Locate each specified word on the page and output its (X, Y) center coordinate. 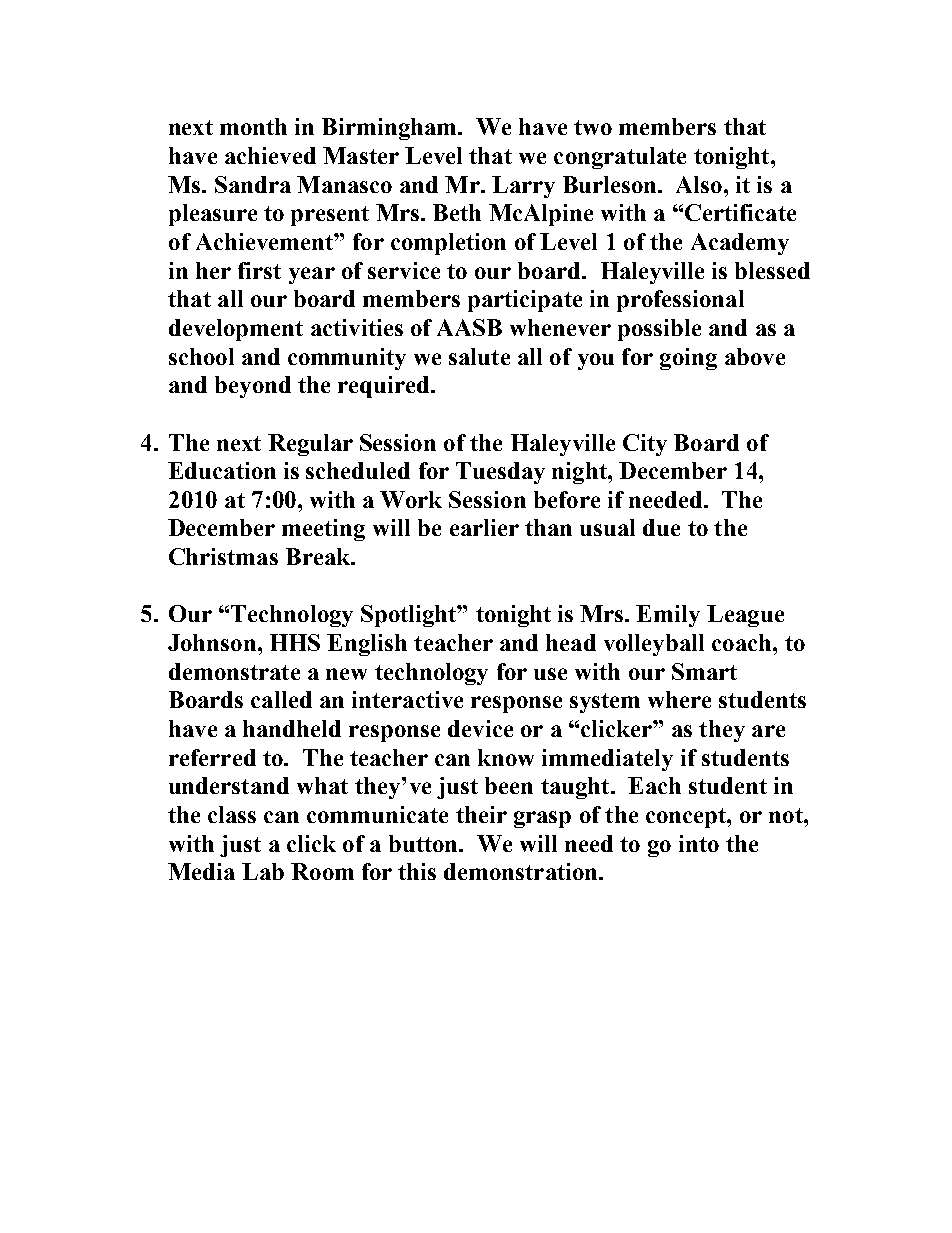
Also (700, 184)
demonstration (522, 871)
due (661, 527)
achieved (270, 155)
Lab (263, 871)
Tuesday (500, 473)
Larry (523, 187)
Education (222, 470)
